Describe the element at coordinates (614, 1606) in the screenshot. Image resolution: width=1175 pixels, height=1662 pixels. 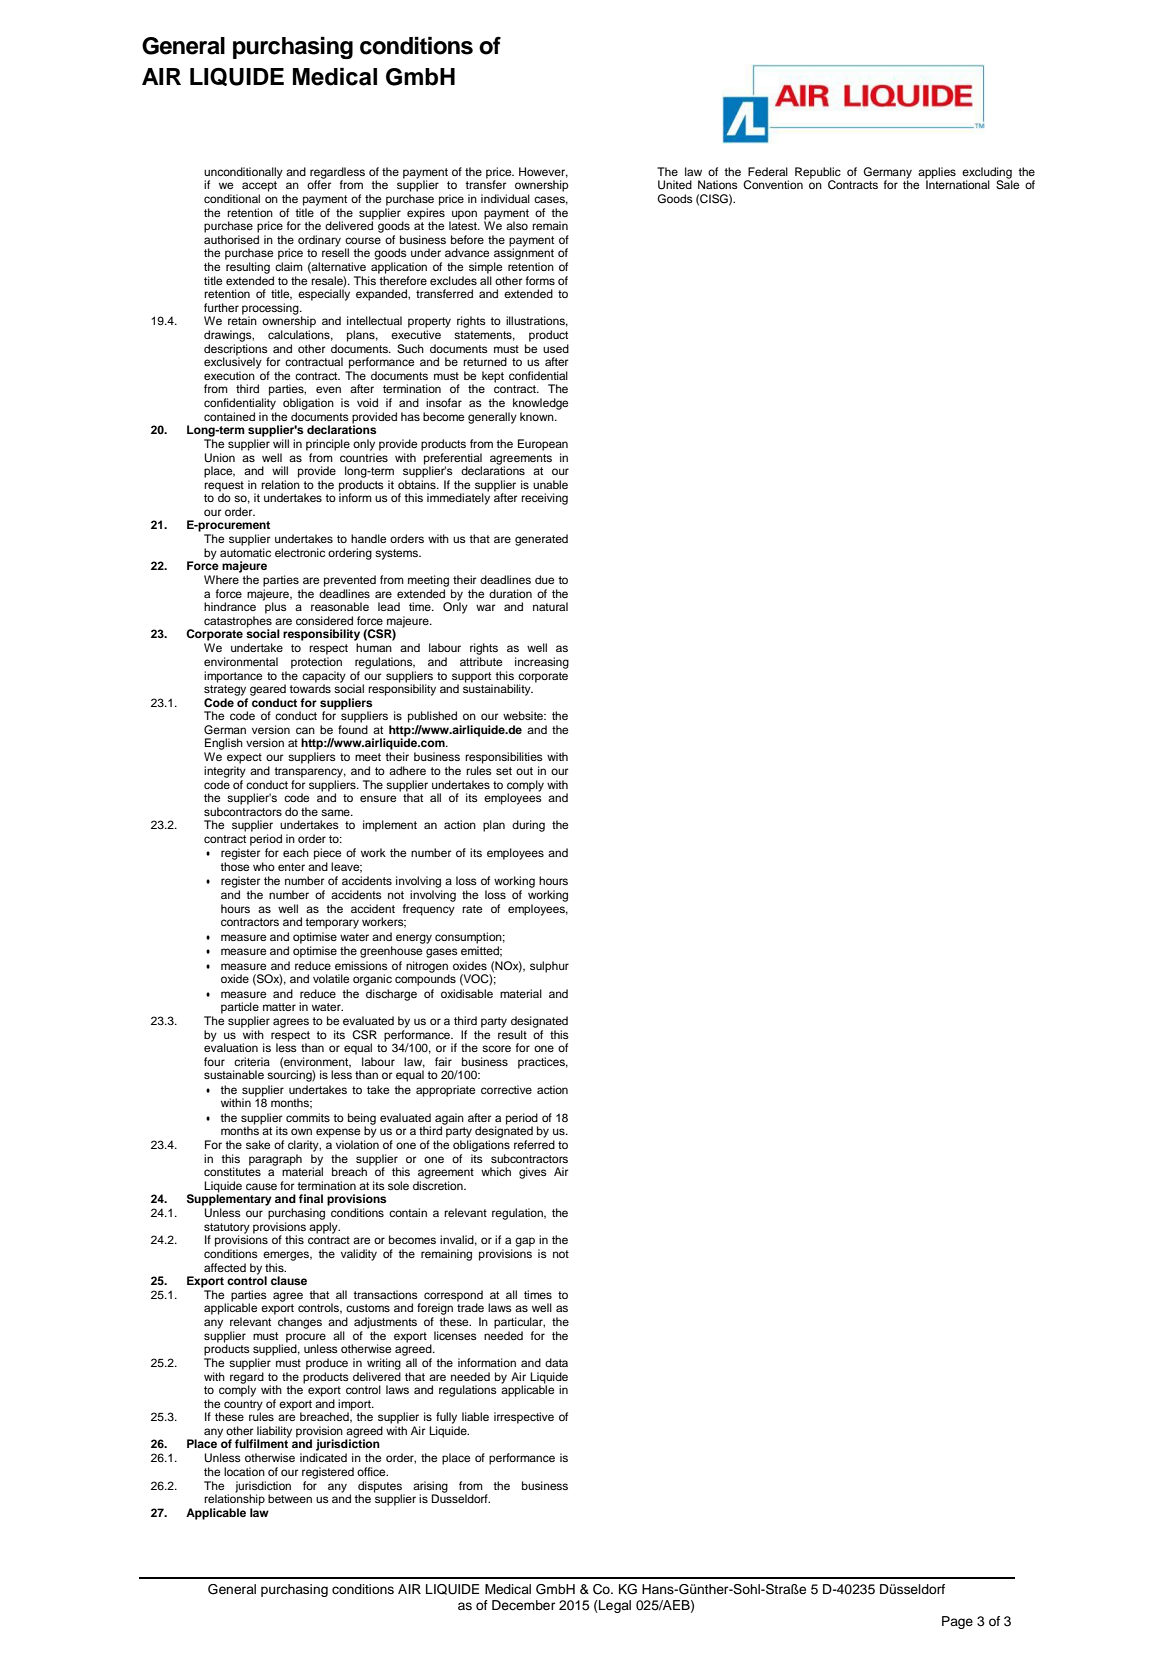
I see `Legal` at that location.
